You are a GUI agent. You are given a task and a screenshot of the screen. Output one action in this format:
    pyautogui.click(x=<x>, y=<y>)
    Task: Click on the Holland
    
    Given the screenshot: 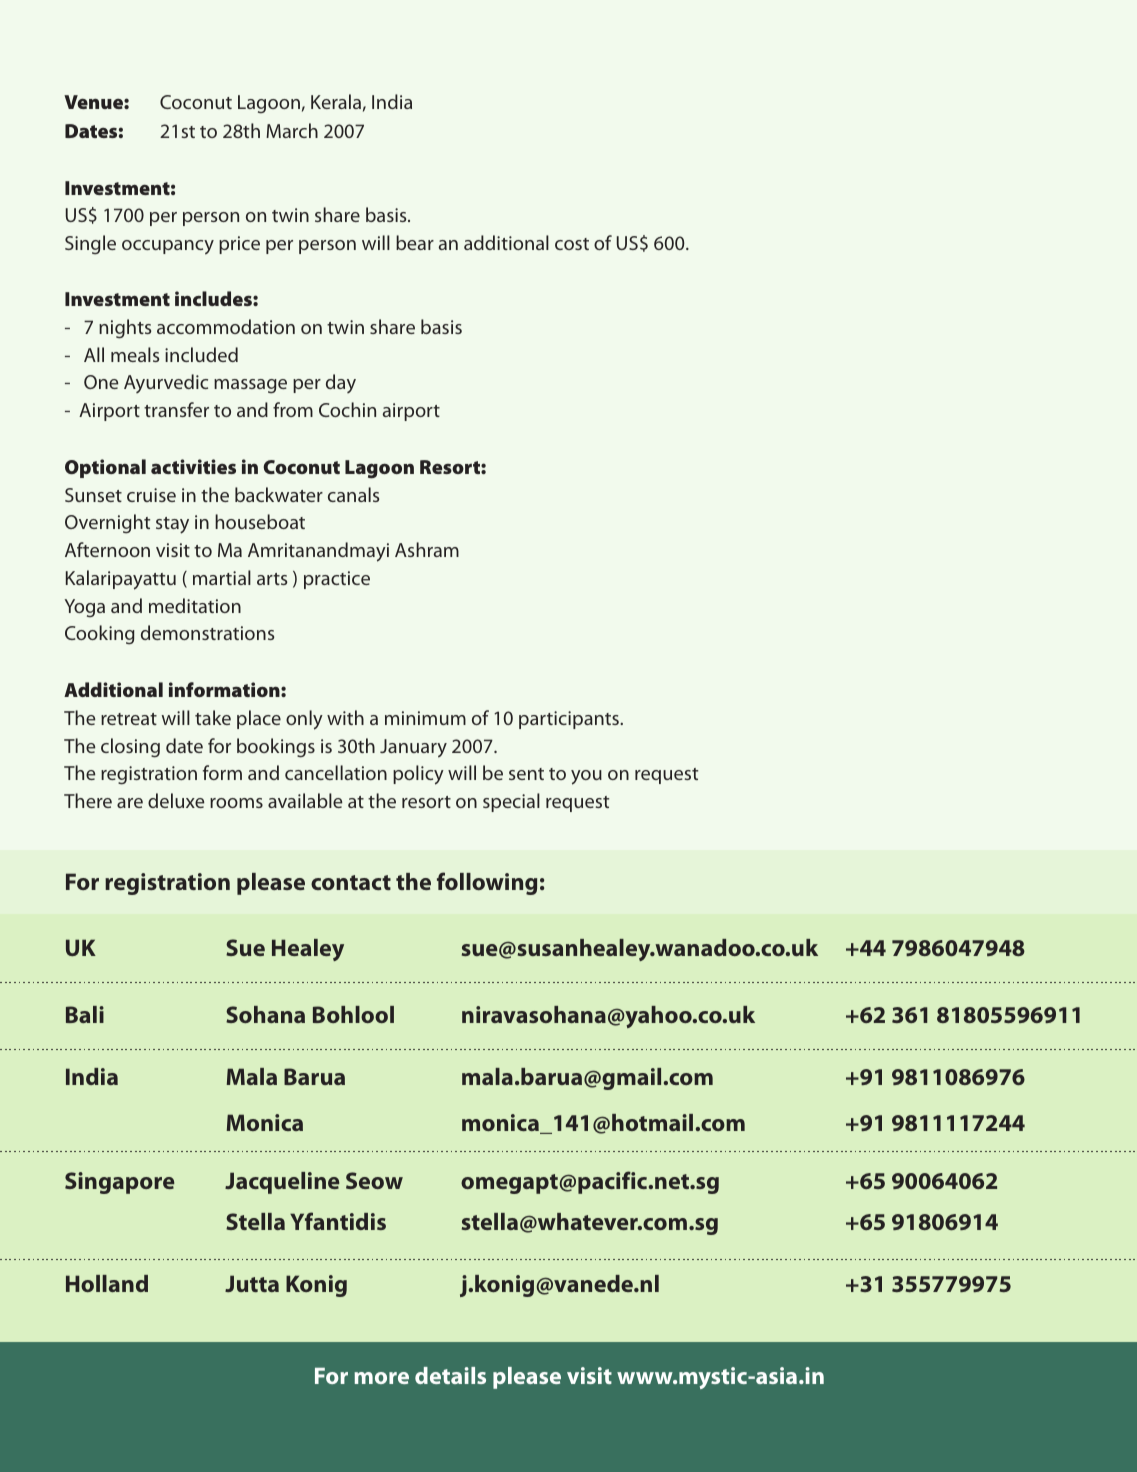 What is the action you would take?
    pyautogui.click(x=107, y=1283)
